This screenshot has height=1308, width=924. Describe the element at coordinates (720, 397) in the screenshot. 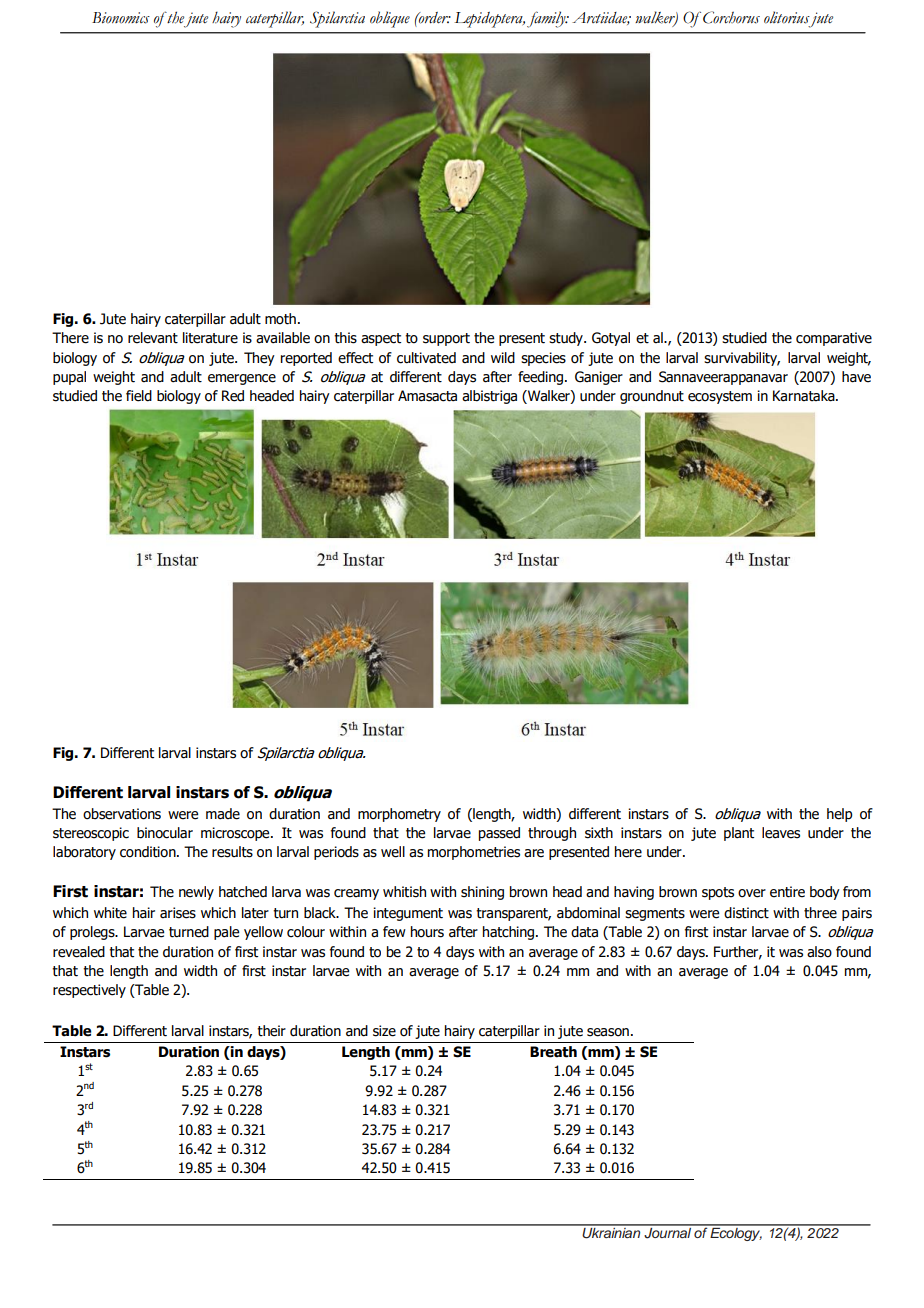

I see `ecosystem` at that location.
